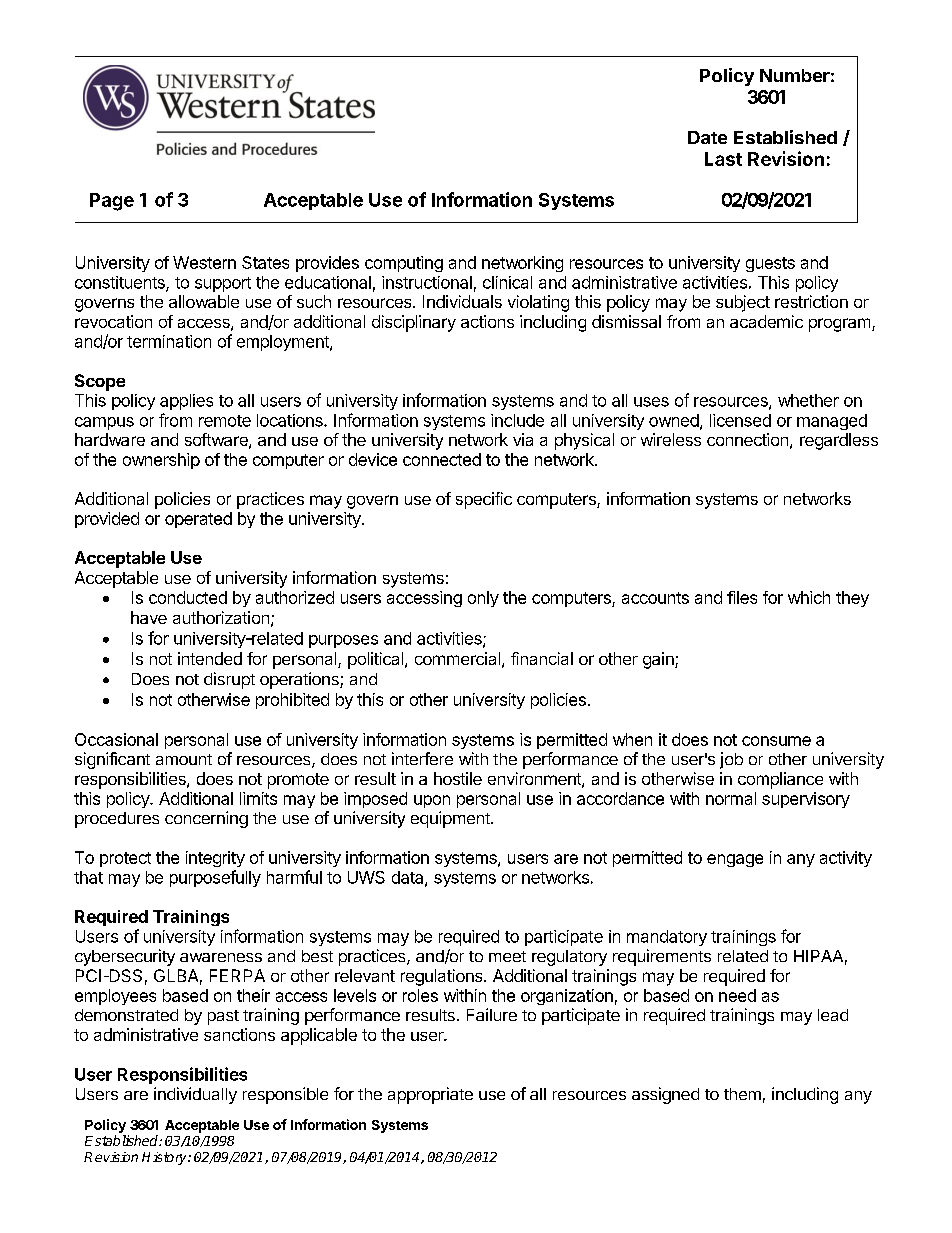 The width and height of the document is (952, 1233). I want to click on engage, so click(735, 860).
